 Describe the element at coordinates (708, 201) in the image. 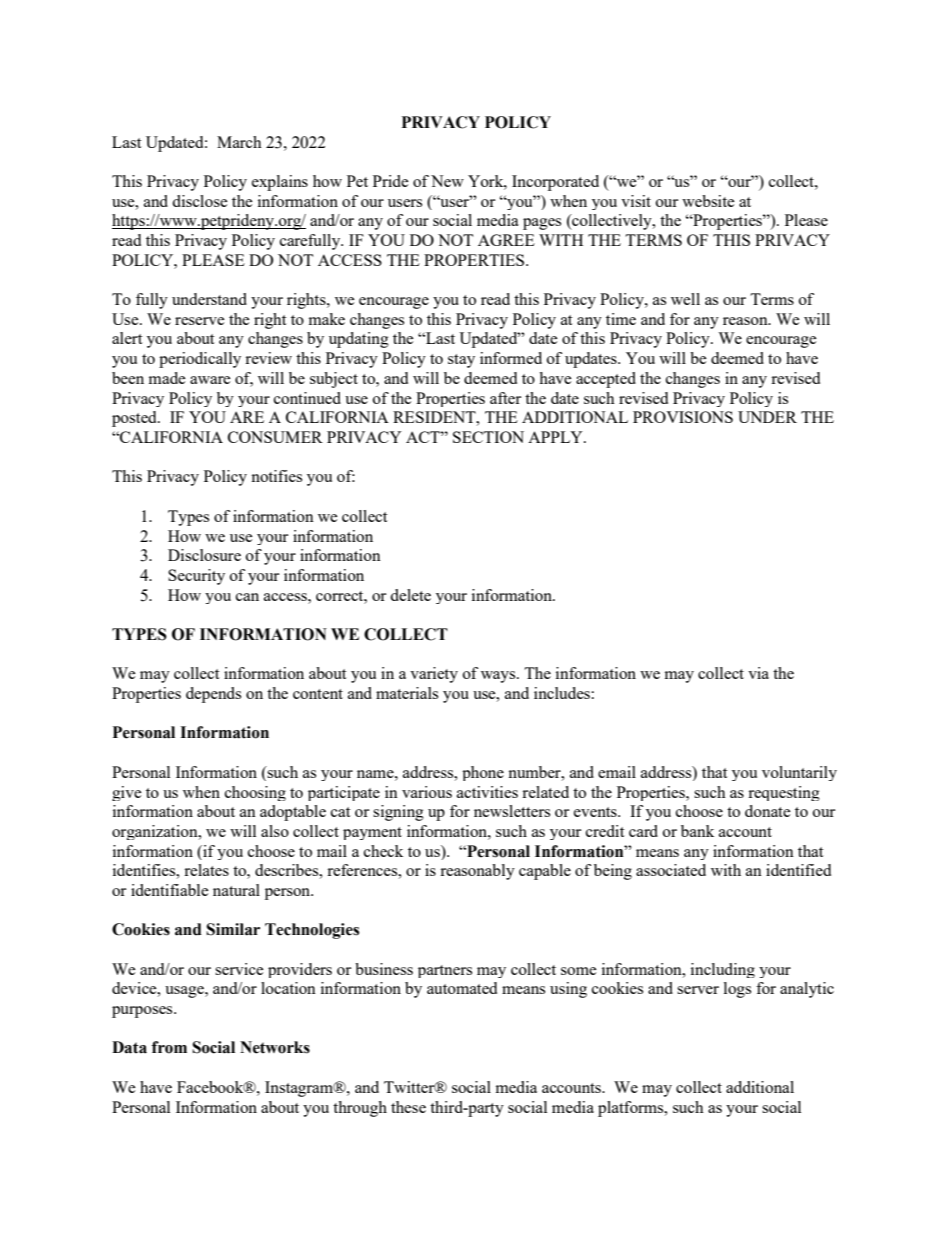

I see `website` at that location.
